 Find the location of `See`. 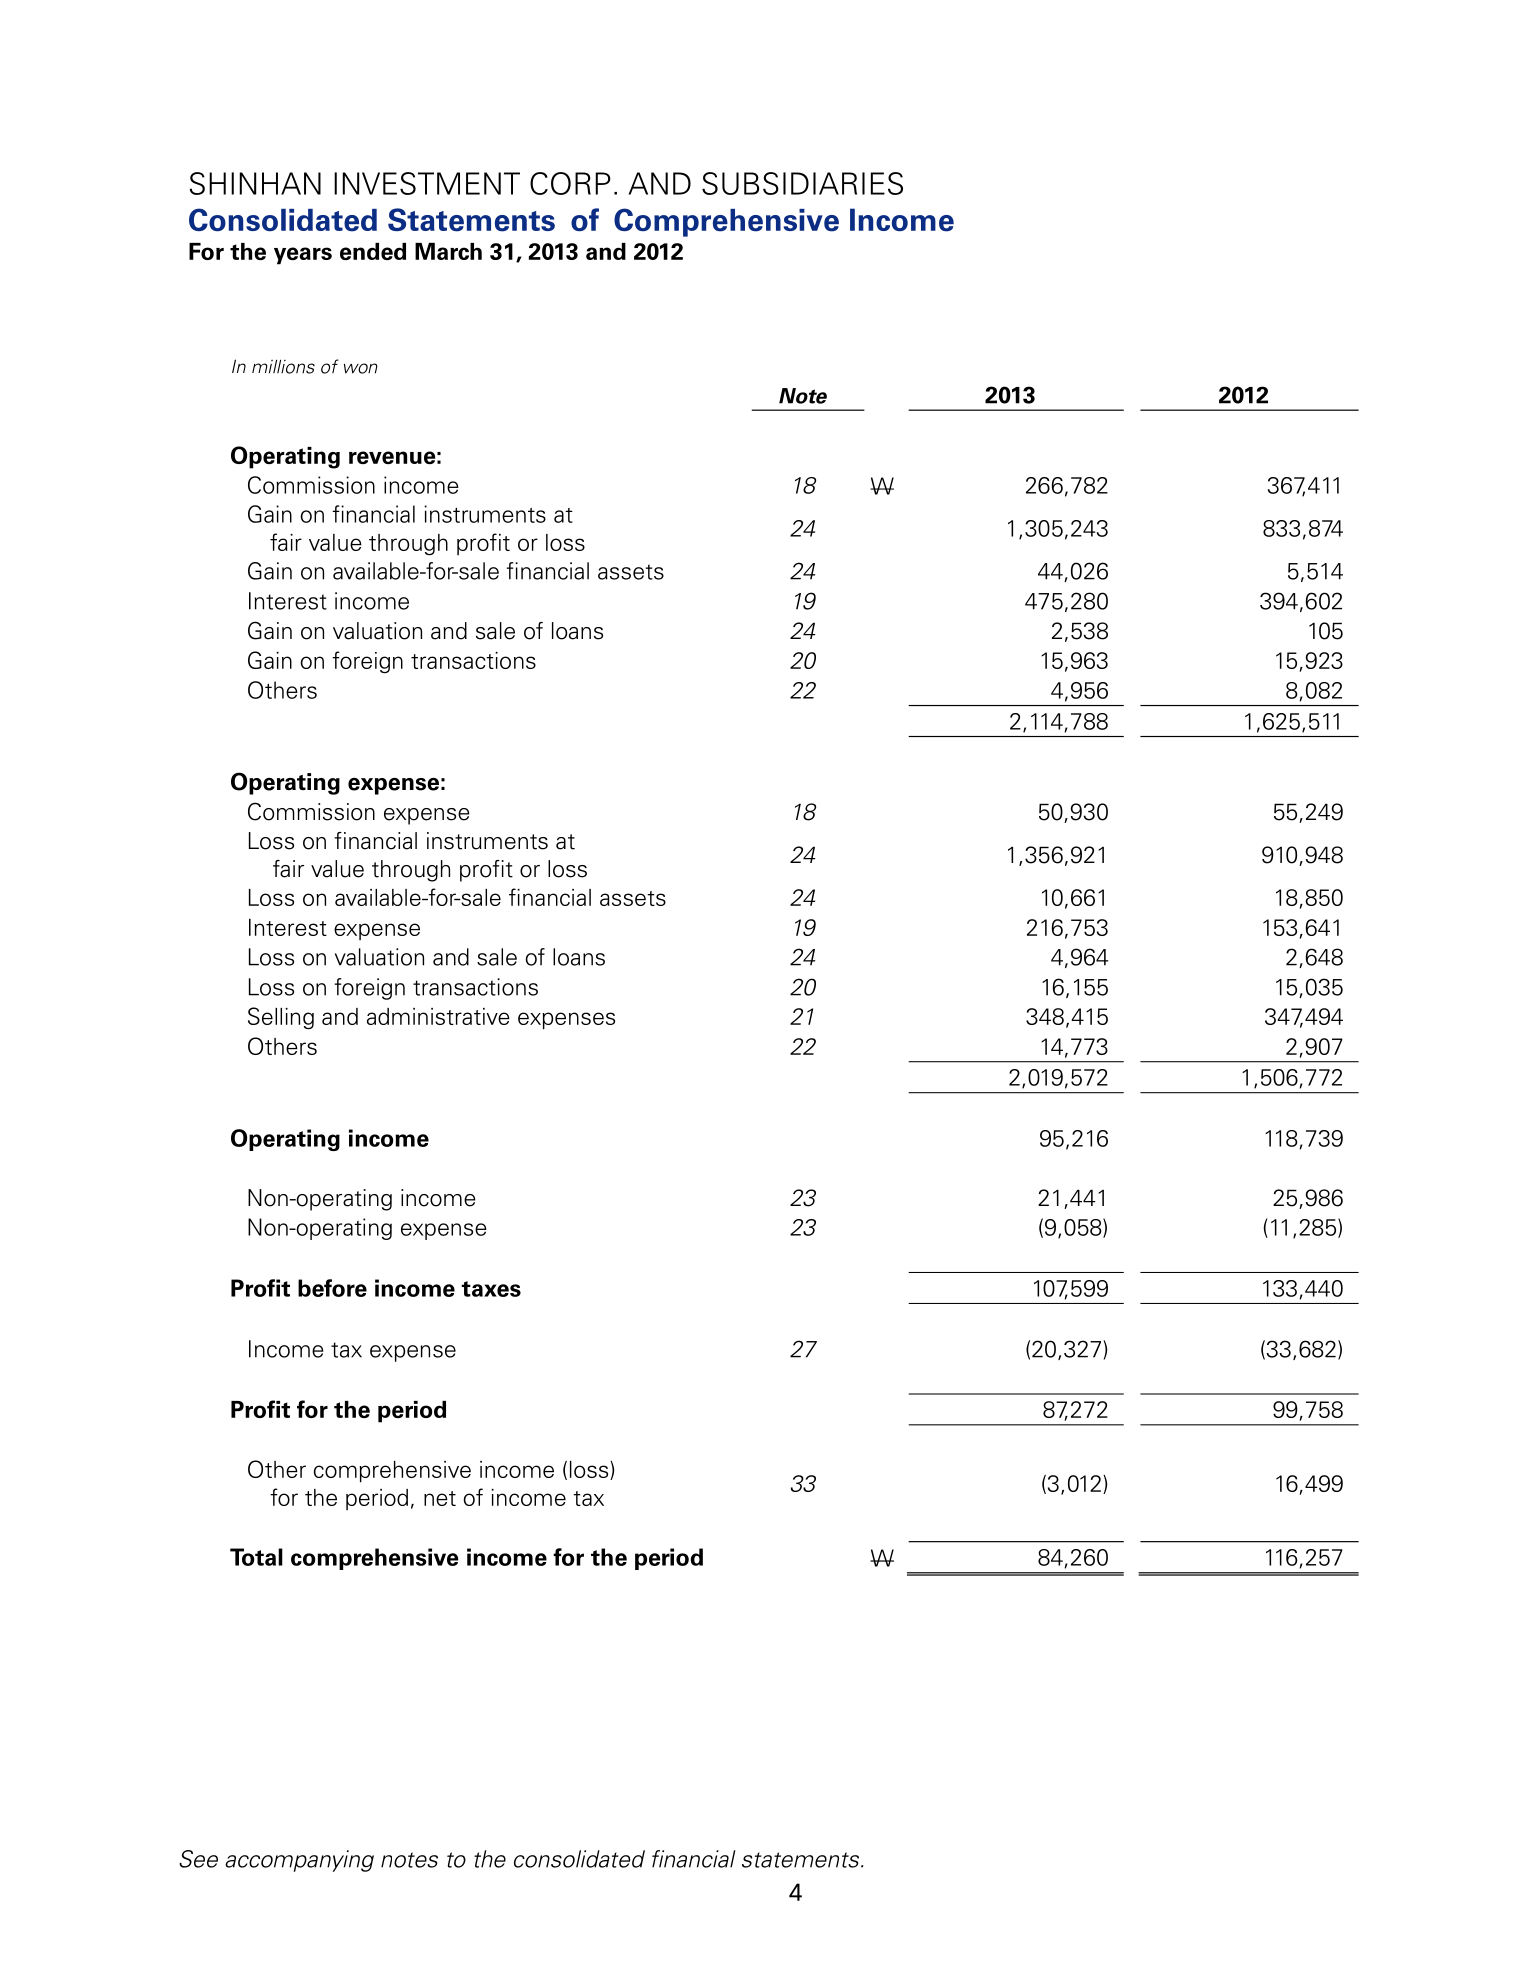

See is located at coordinates (198, 1859).
